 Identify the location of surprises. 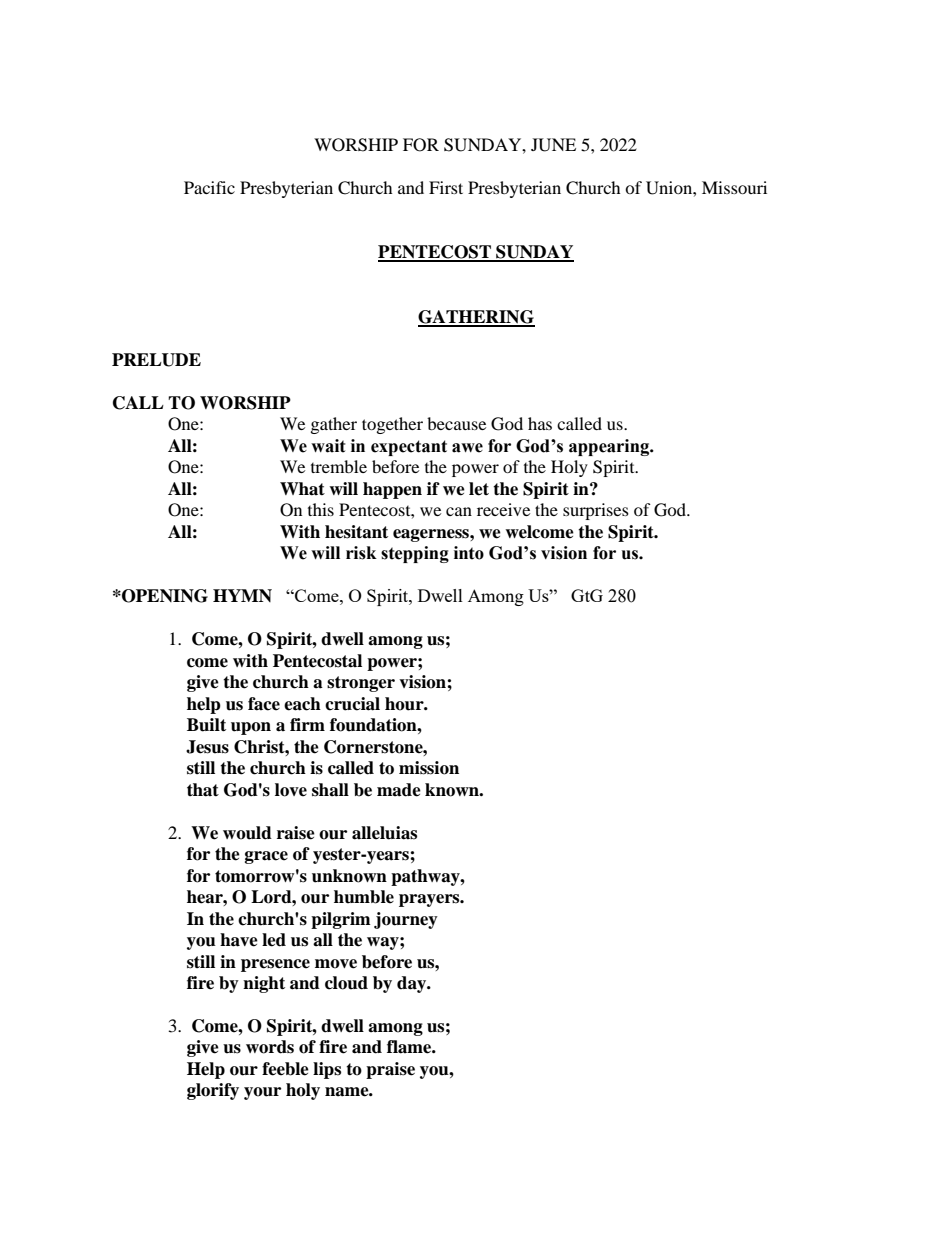
(596, 511).
